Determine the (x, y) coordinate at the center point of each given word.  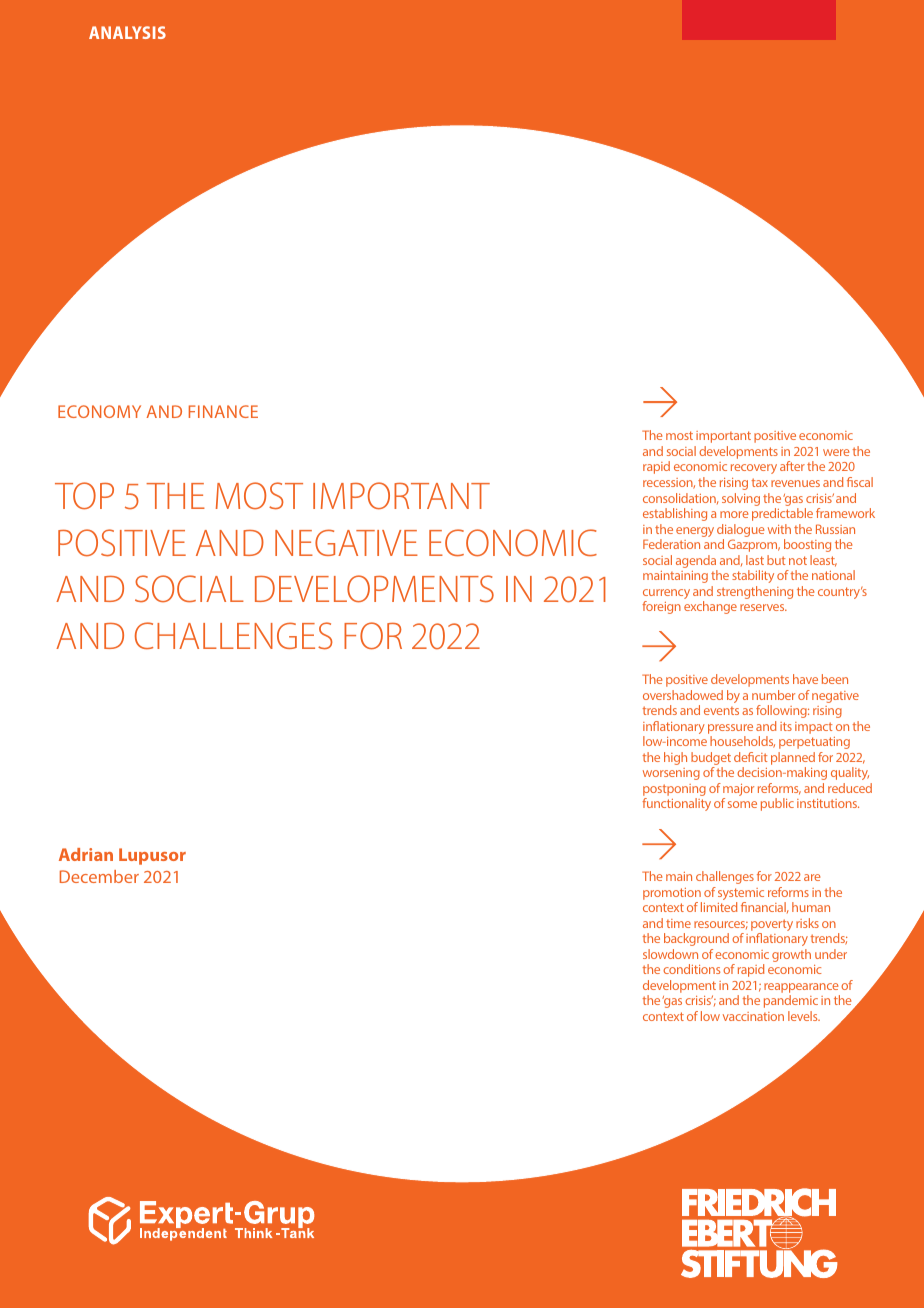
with (779, 529)
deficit (750, 757)
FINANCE (223, 411)
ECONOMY (99, 411)
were (836, 452)
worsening (671, 774)
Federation (671, 544)
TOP (84, 496)
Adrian (86, 854)
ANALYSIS (127, 32)
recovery (754, 469)
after (792, 466)
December (99, 876)
